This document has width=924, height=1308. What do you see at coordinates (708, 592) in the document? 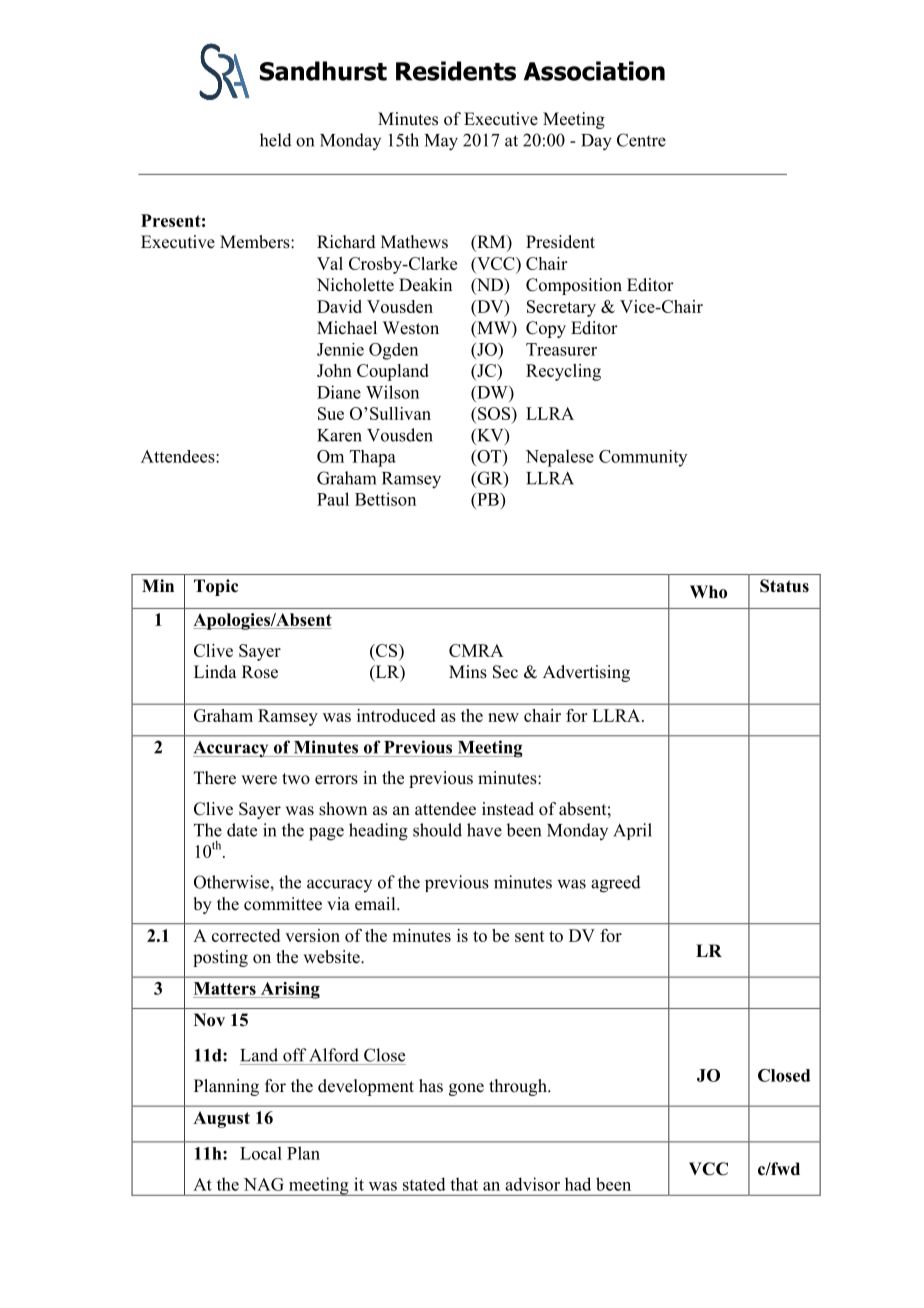
I see `Who` at bounding box center [708, 592].
